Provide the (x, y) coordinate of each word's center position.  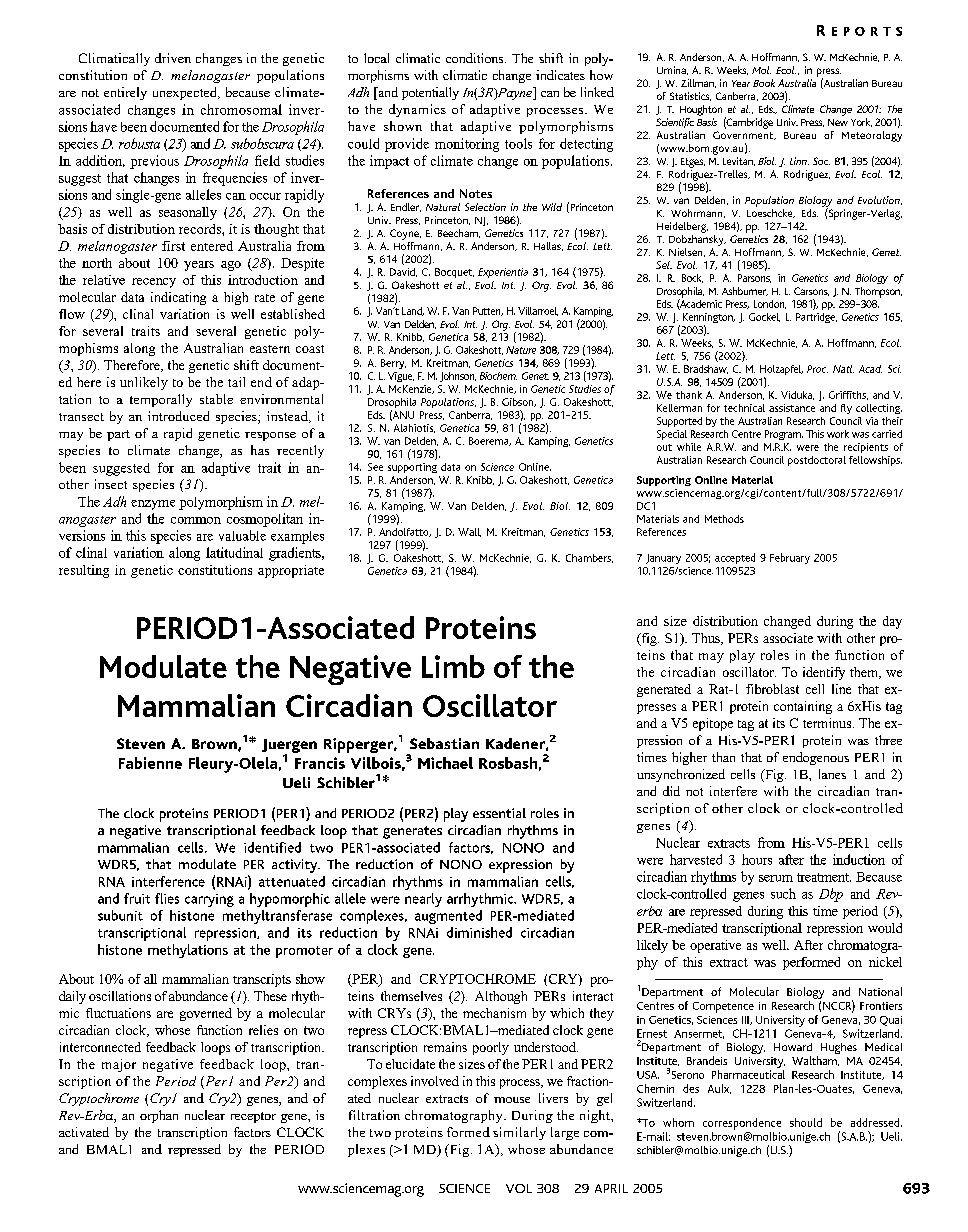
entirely (125, 93)
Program (784, 435)
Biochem (498, 376)
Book (764, 83)
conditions (476, 58)
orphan (159, 1116)
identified (272, 847)
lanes (832, 774)
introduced (178, 416)
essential (499, 813)
